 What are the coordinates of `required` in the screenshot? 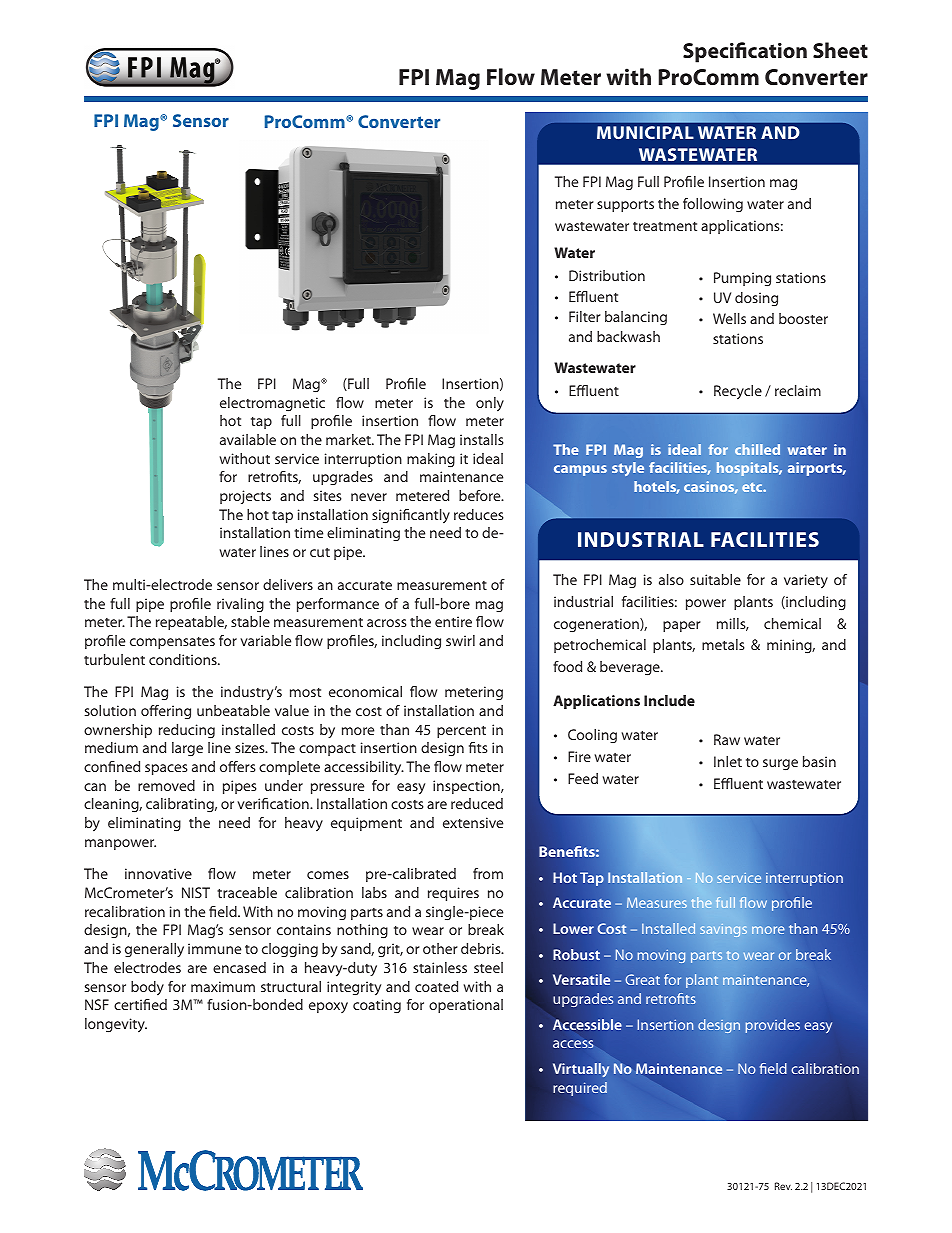 It's located at (580, 1089).
